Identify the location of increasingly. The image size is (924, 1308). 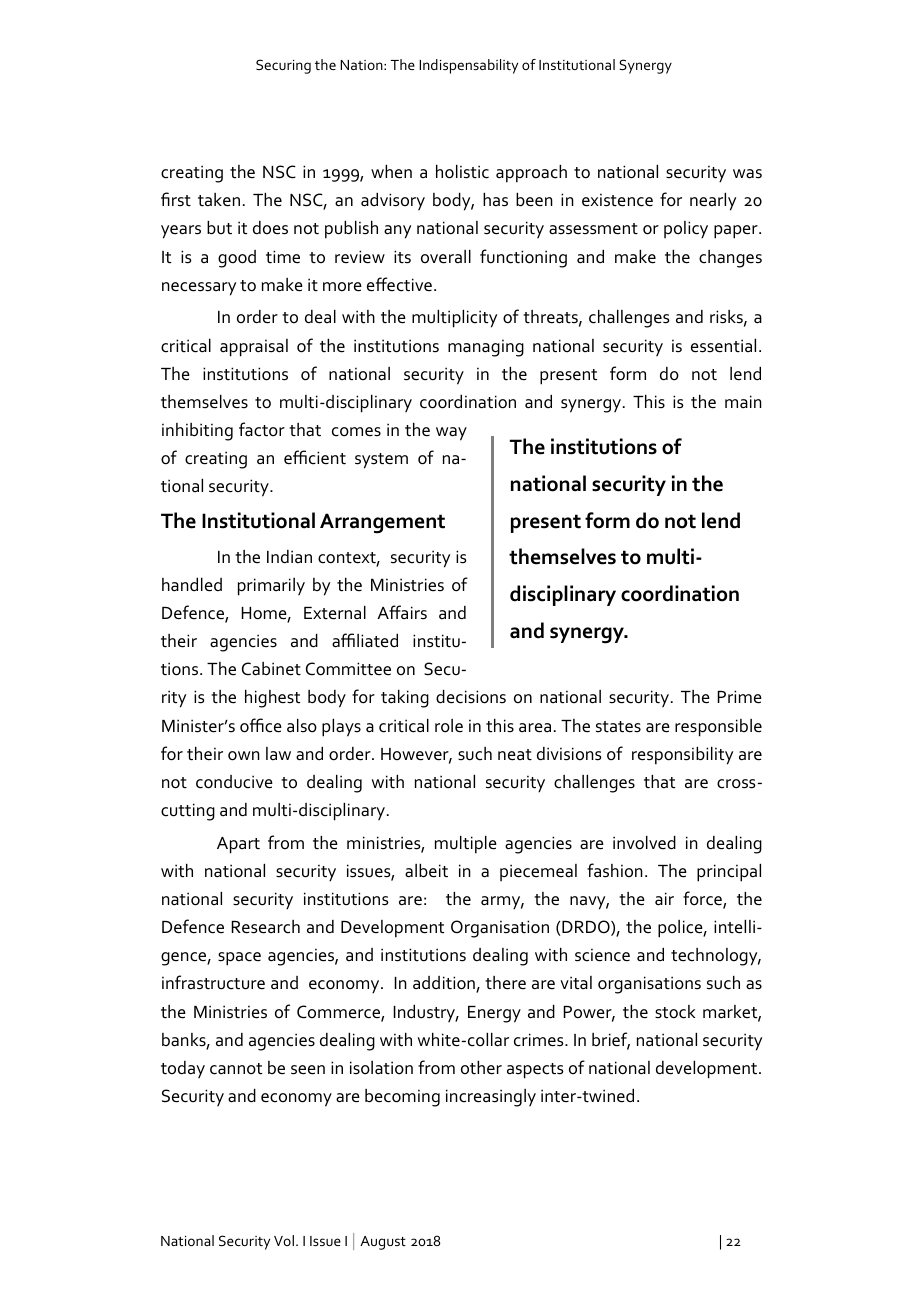
(491, 1098).
